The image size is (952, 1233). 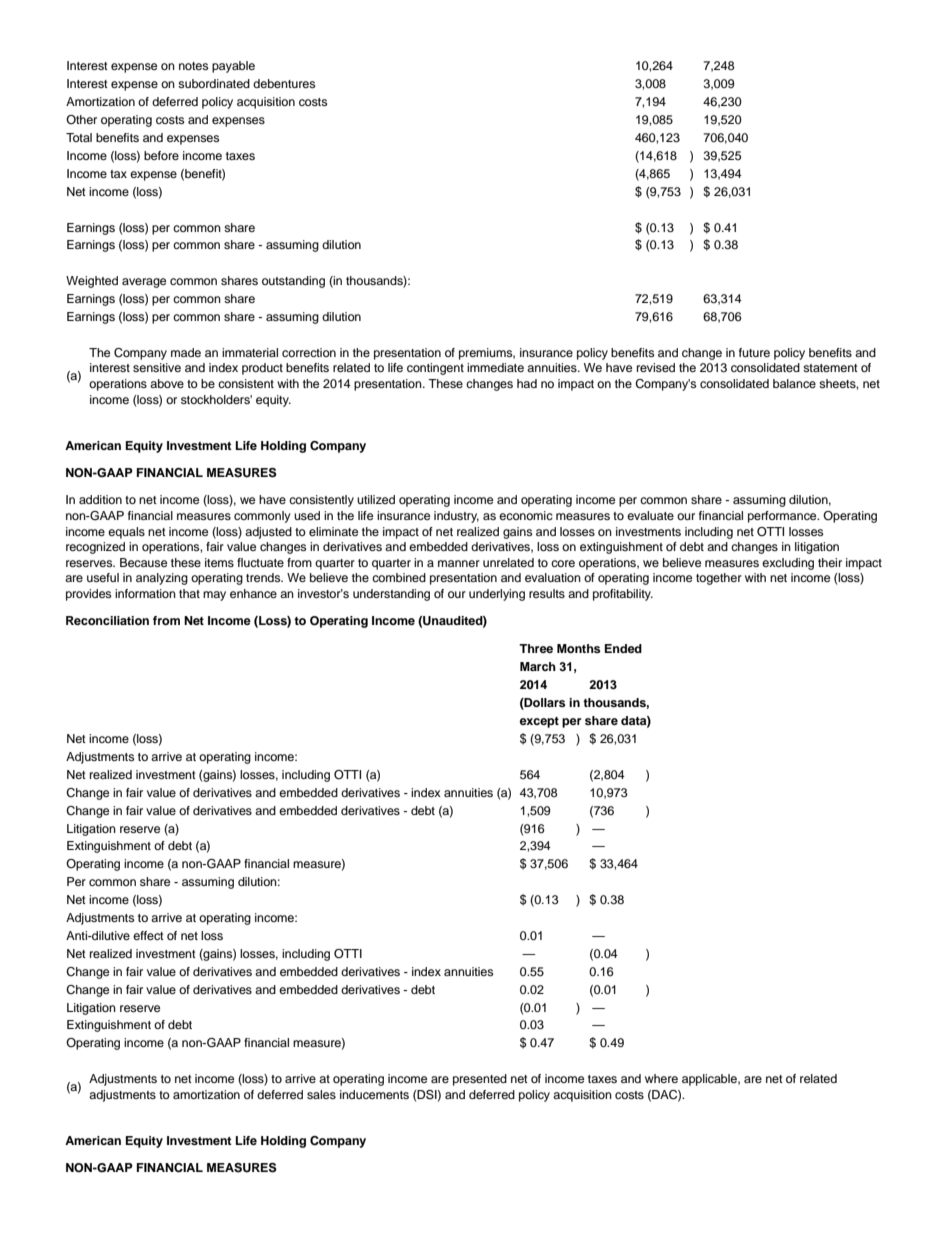 What do you see at coordinates (284, 83) in the screenshot?
I see `debentures` at bounding box center [284, 83].
